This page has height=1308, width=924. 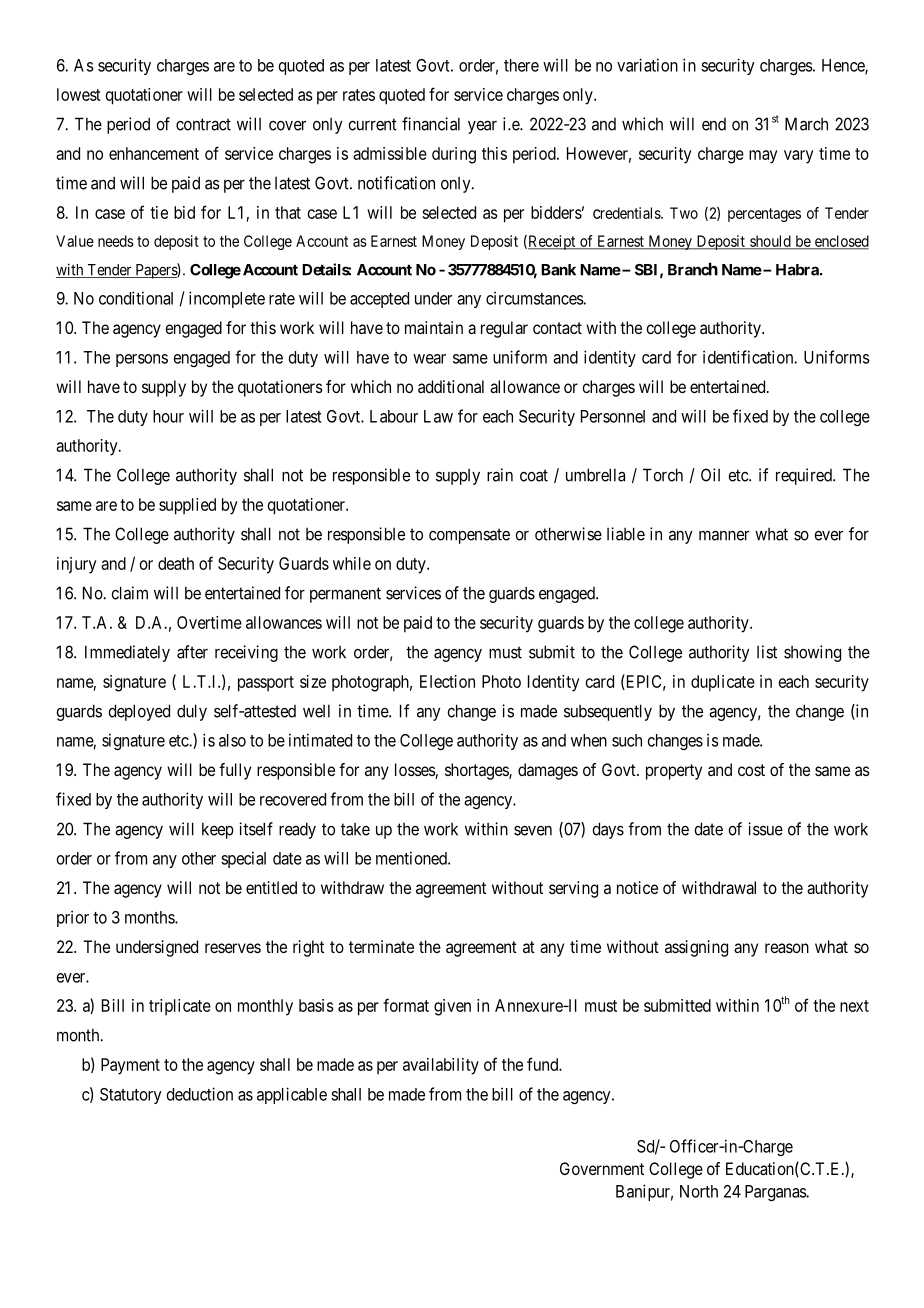 What do you see at coordinates (767, 652) in the page?
I see `list` at bounding box center [767, 652].
